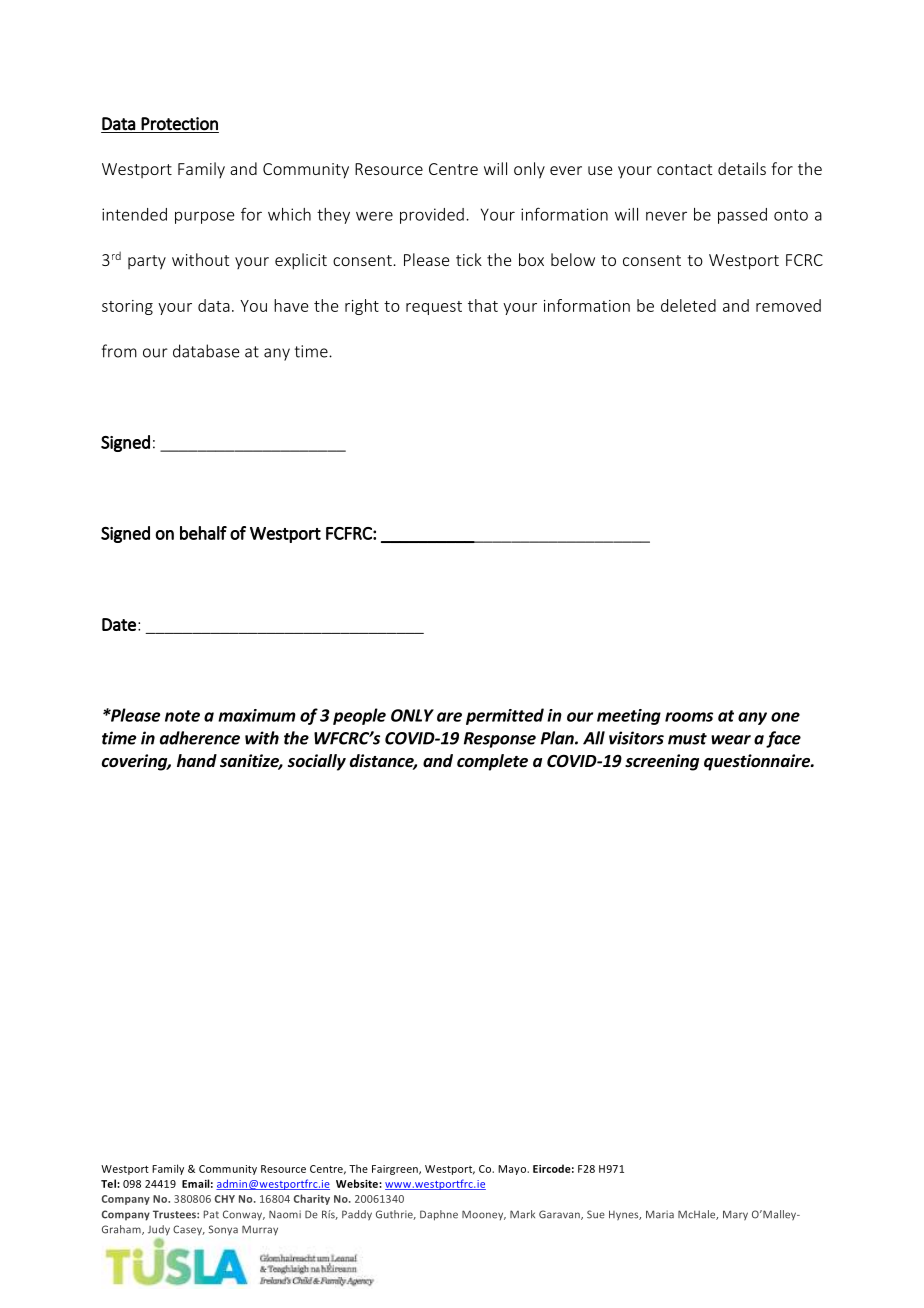 The image size is (924, 1308). Describe the element at coordinates (439, 1215) in the page. I see `Daphne` at that location.
